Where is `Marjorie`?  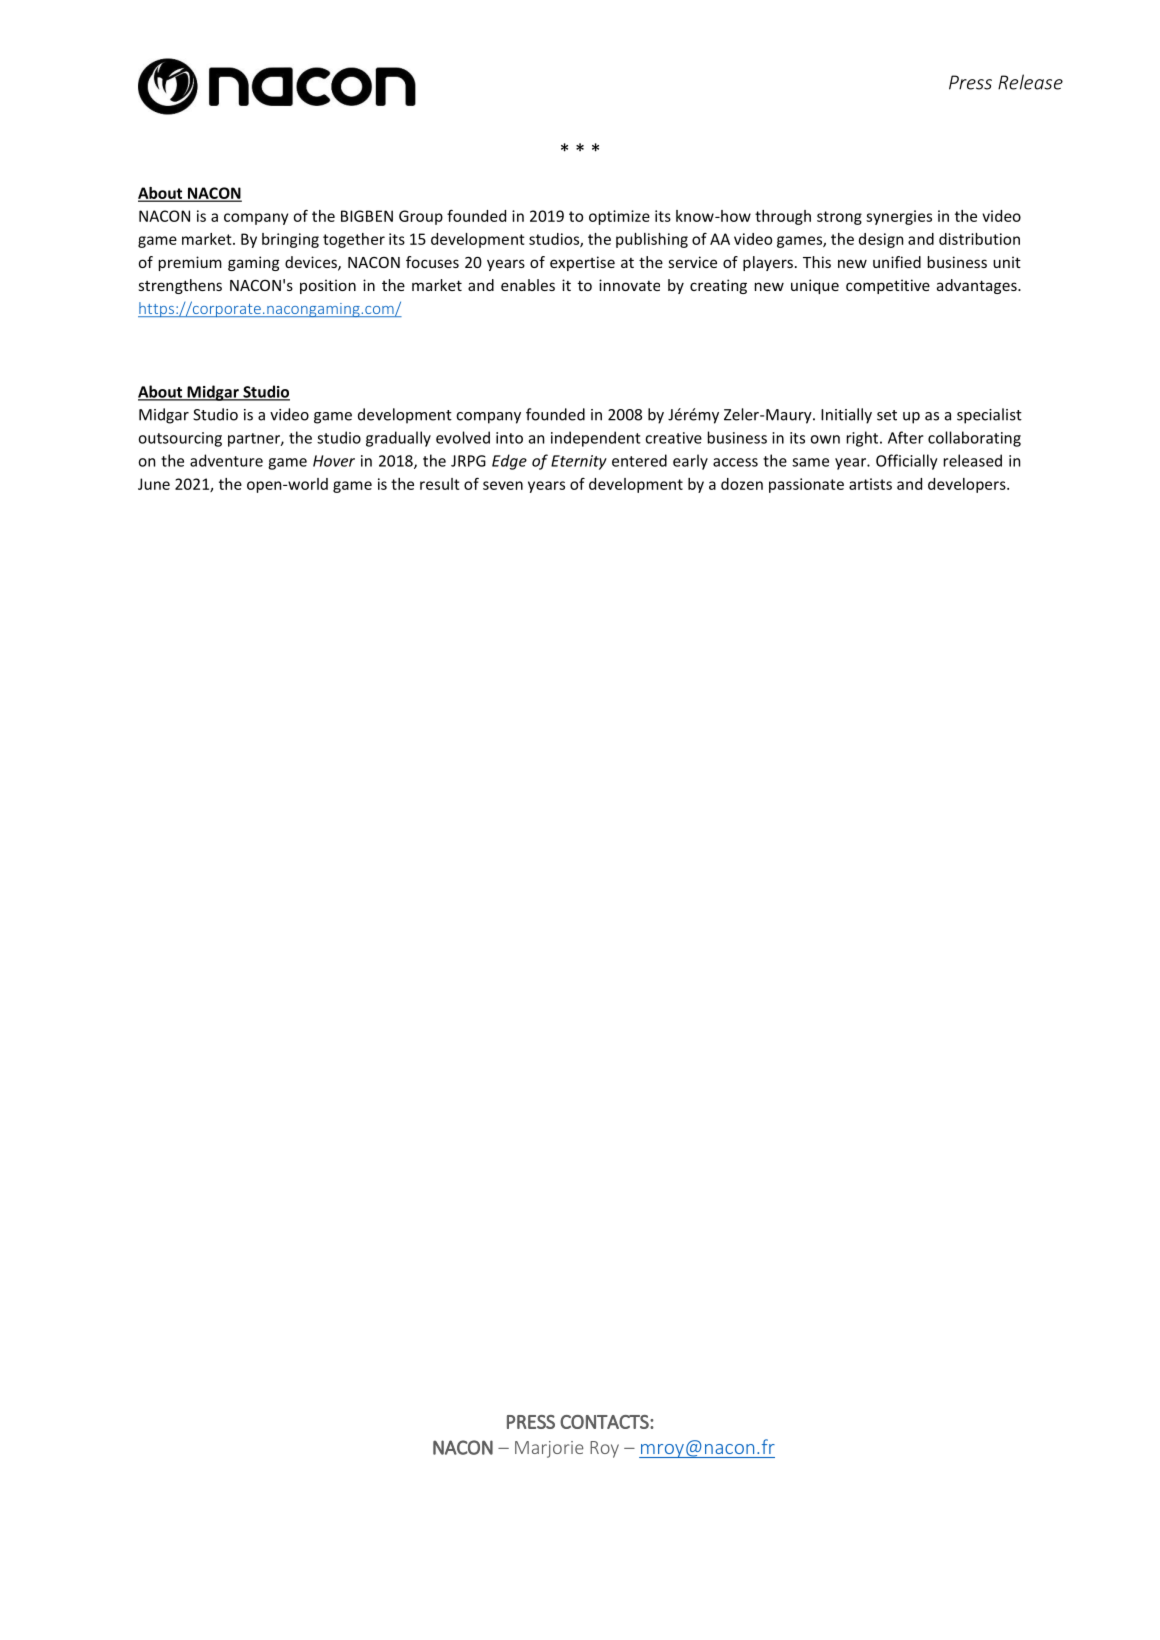
Marjorie is located at coordinates (549, 1449).
